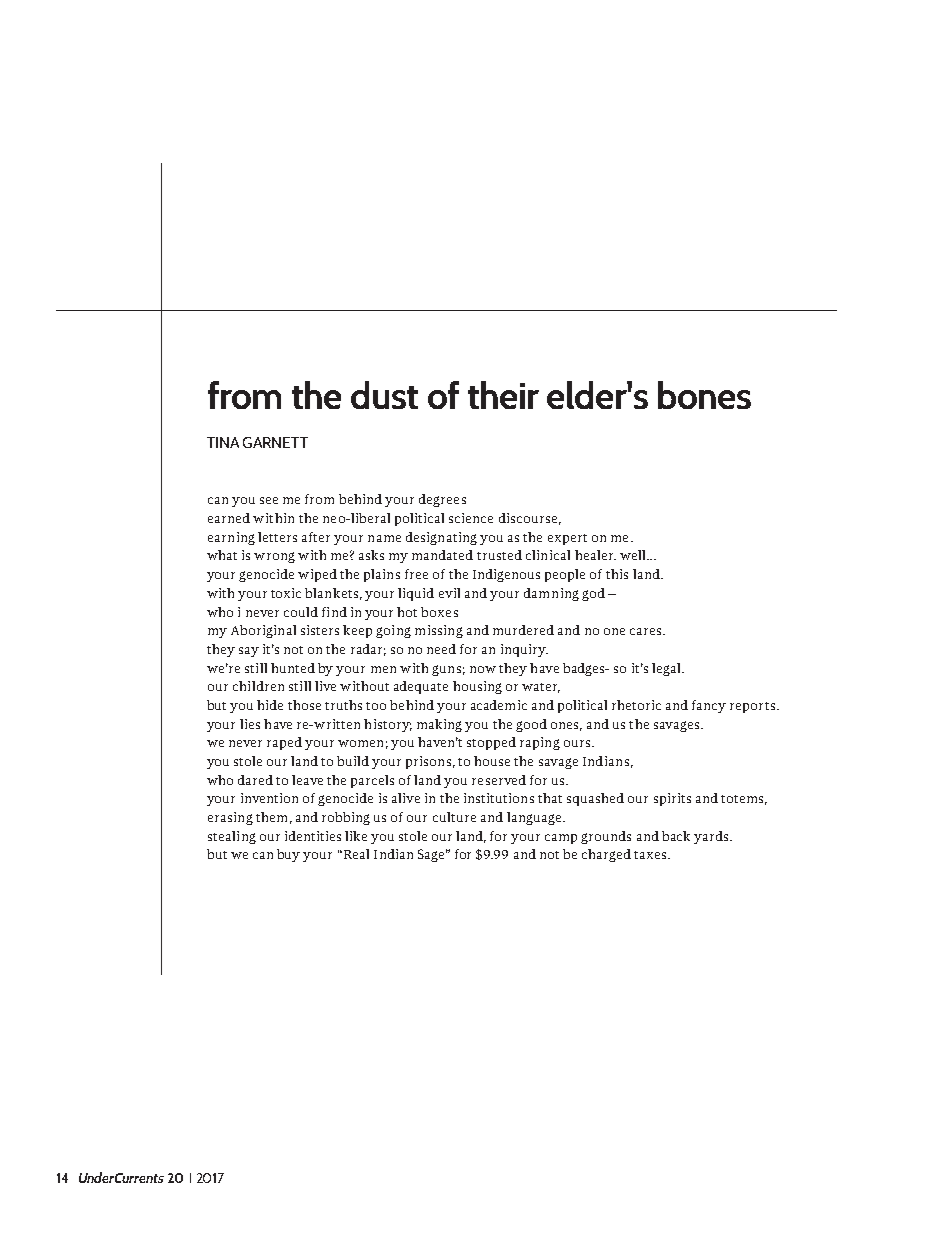 The width and height of the document is (952, 1233). Describe the element at coordinates (676, 836) in the document. I see `back` at that location.
